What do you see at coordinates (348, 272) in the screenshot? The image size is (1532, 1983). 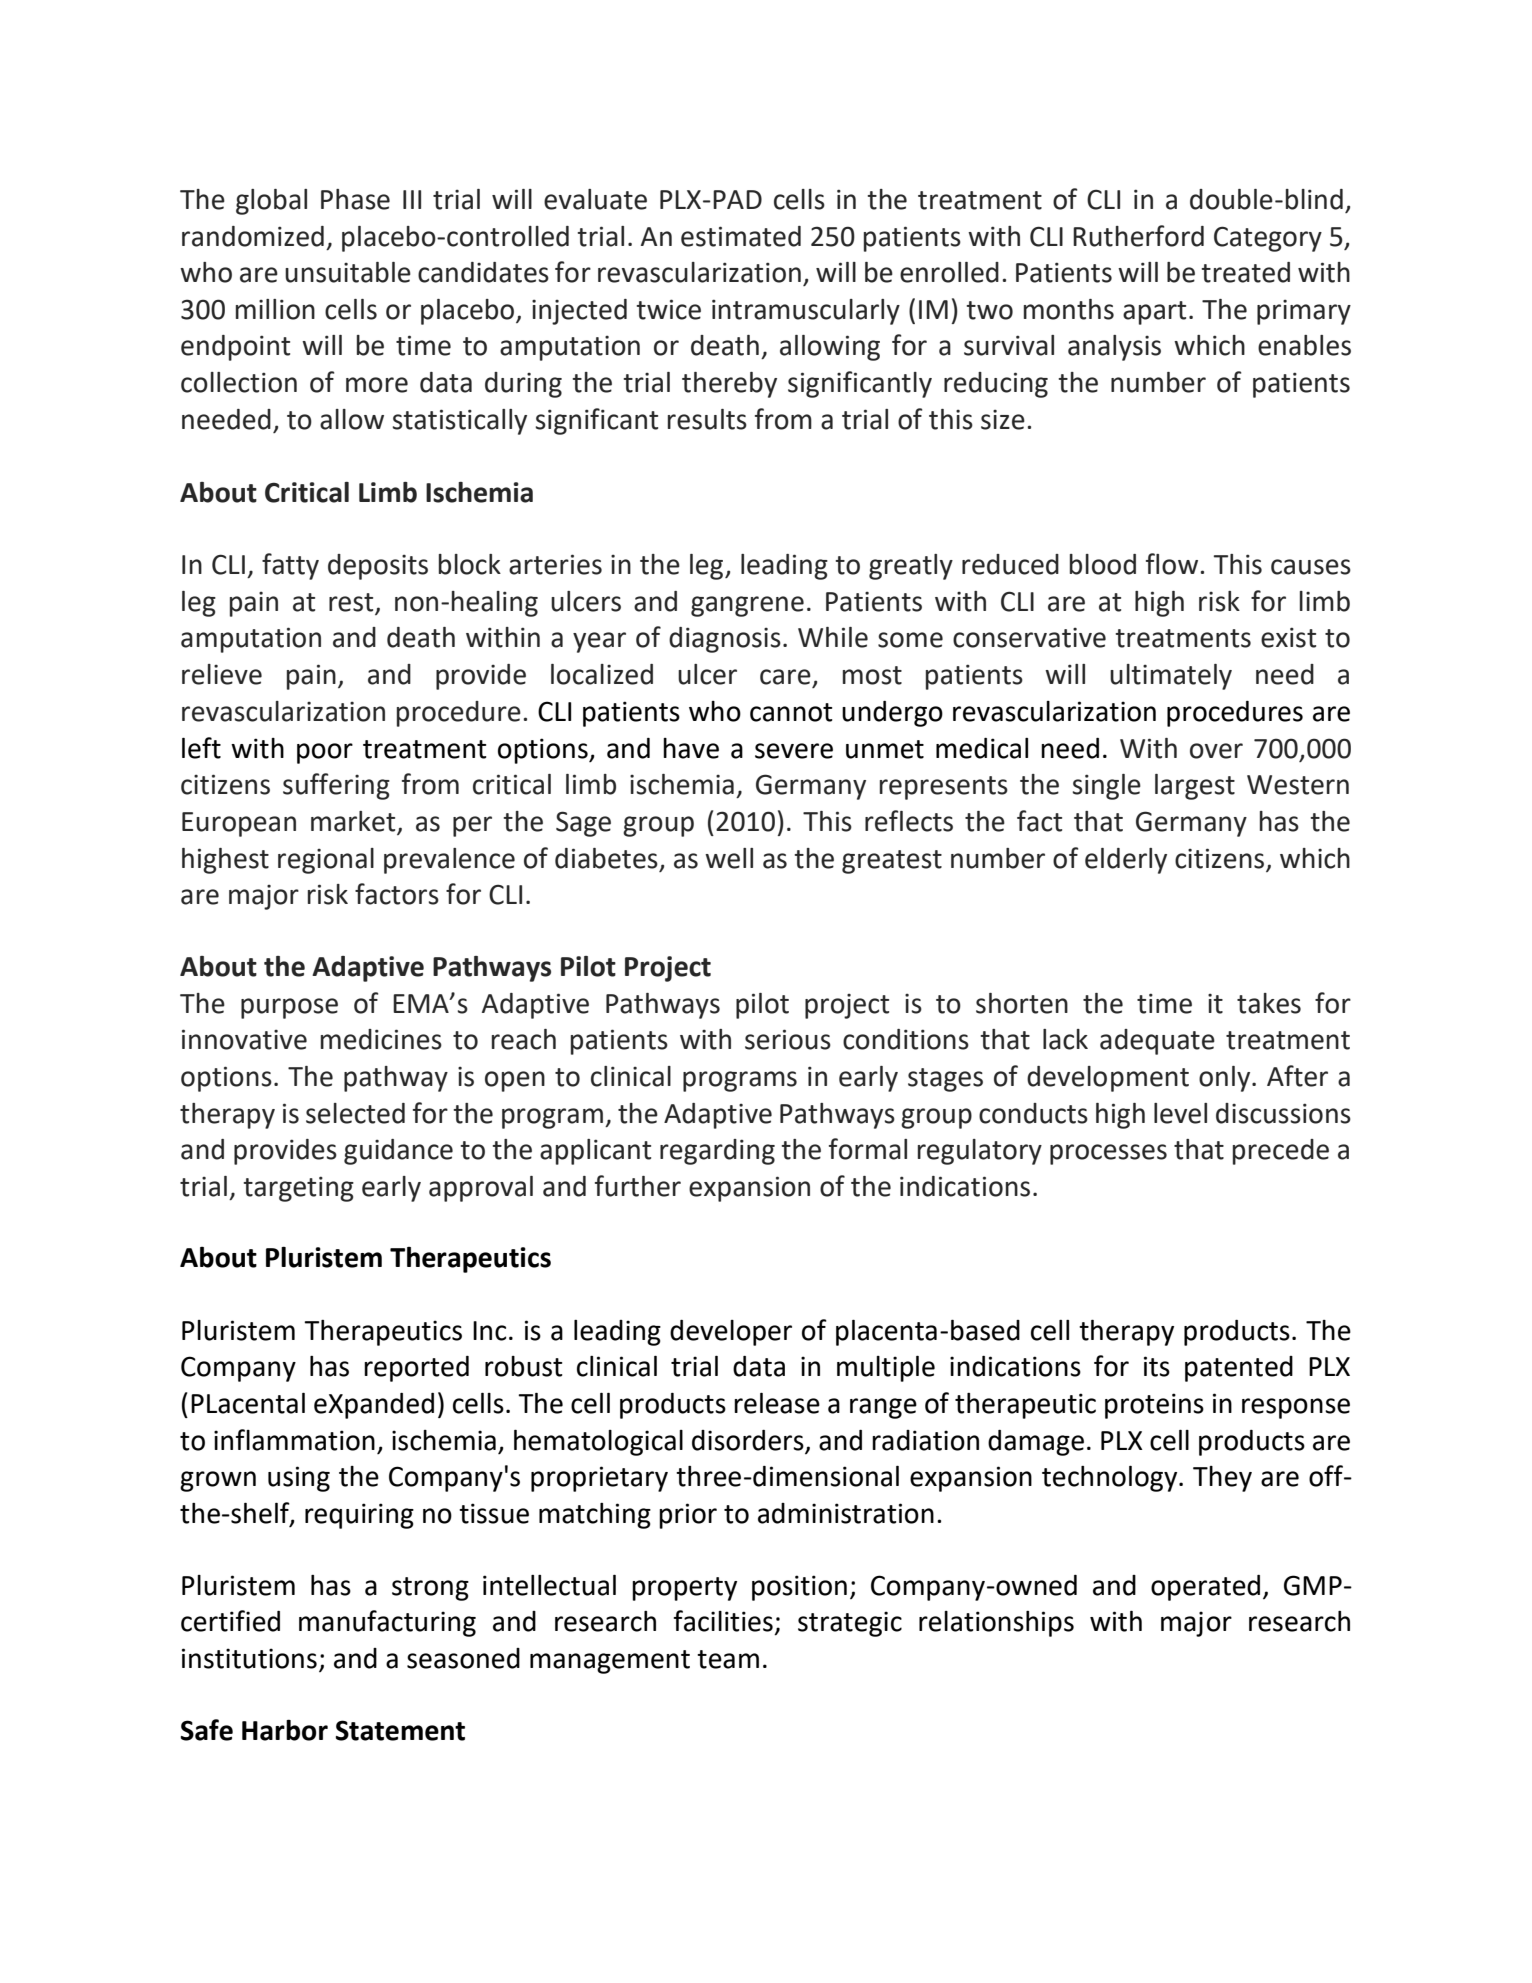 I see `unsuitable` at bounding box center [348, 272].
